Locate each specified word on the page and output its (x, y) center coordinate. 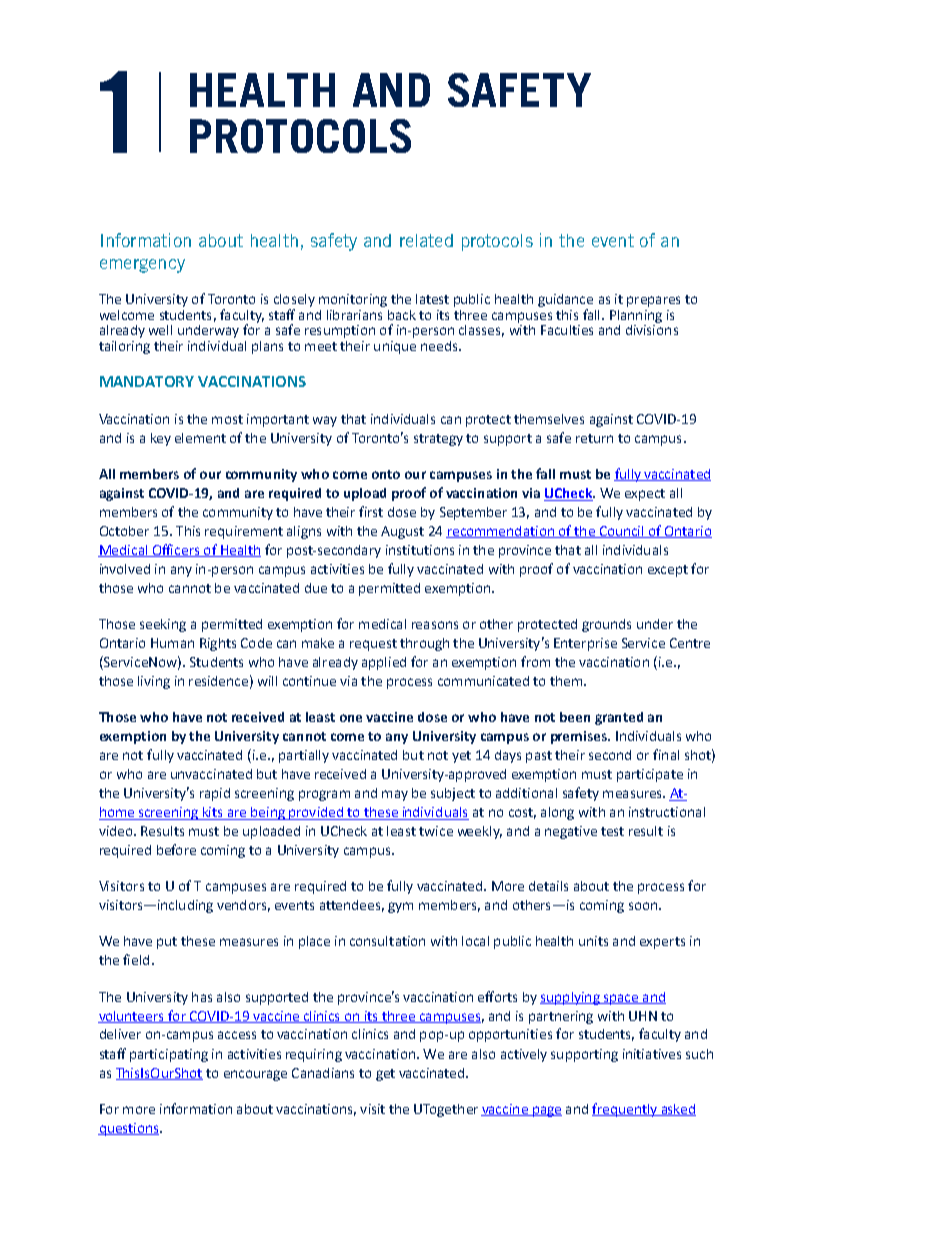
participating (169, 1055)
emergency (142, 266)
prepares (653, 301)
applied (384, 663)
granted (619, 718)
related (426, 240)
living (154, 682)
